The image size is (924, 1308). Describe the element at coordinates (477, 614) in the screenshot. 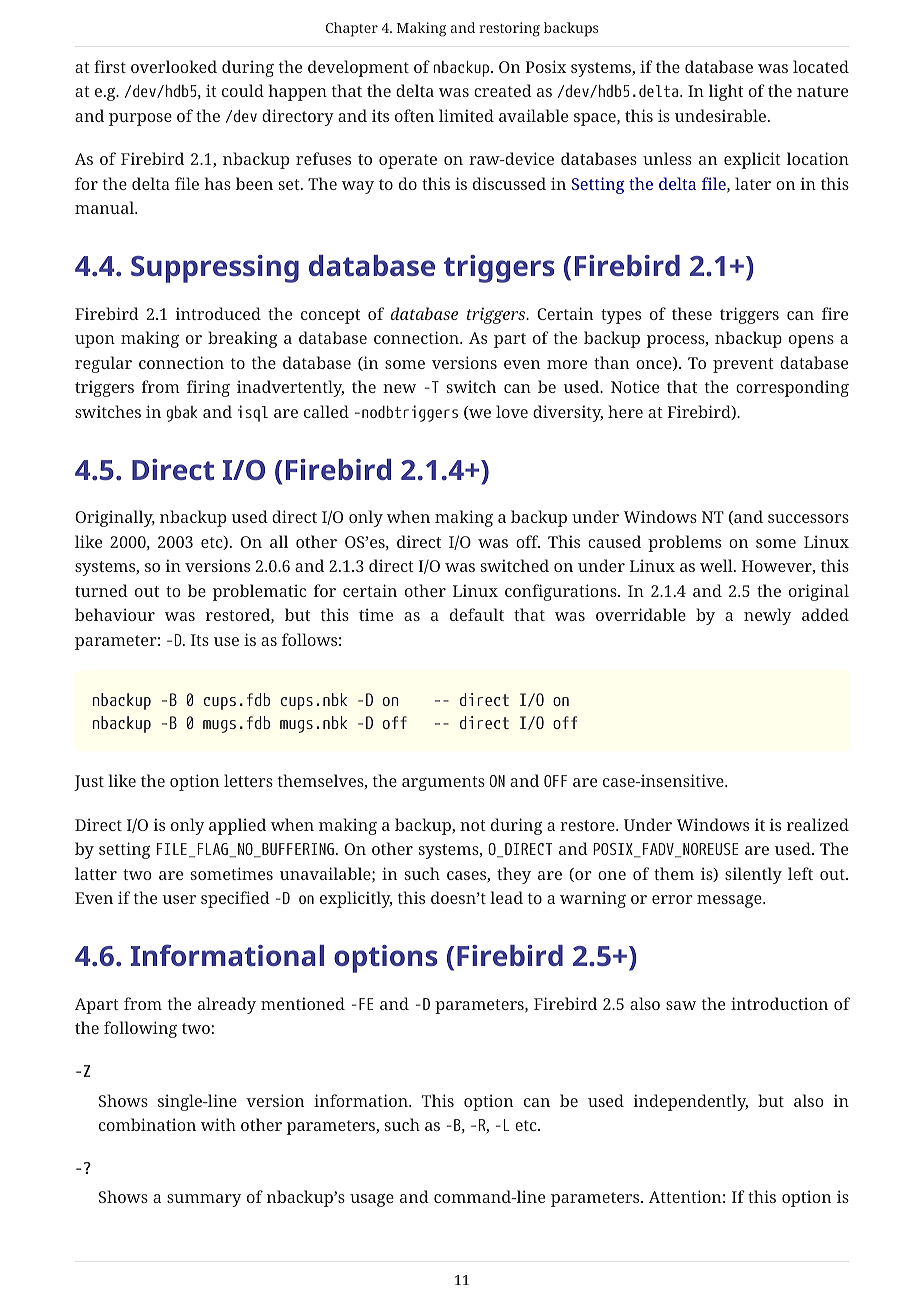

I see `default` at that location.
